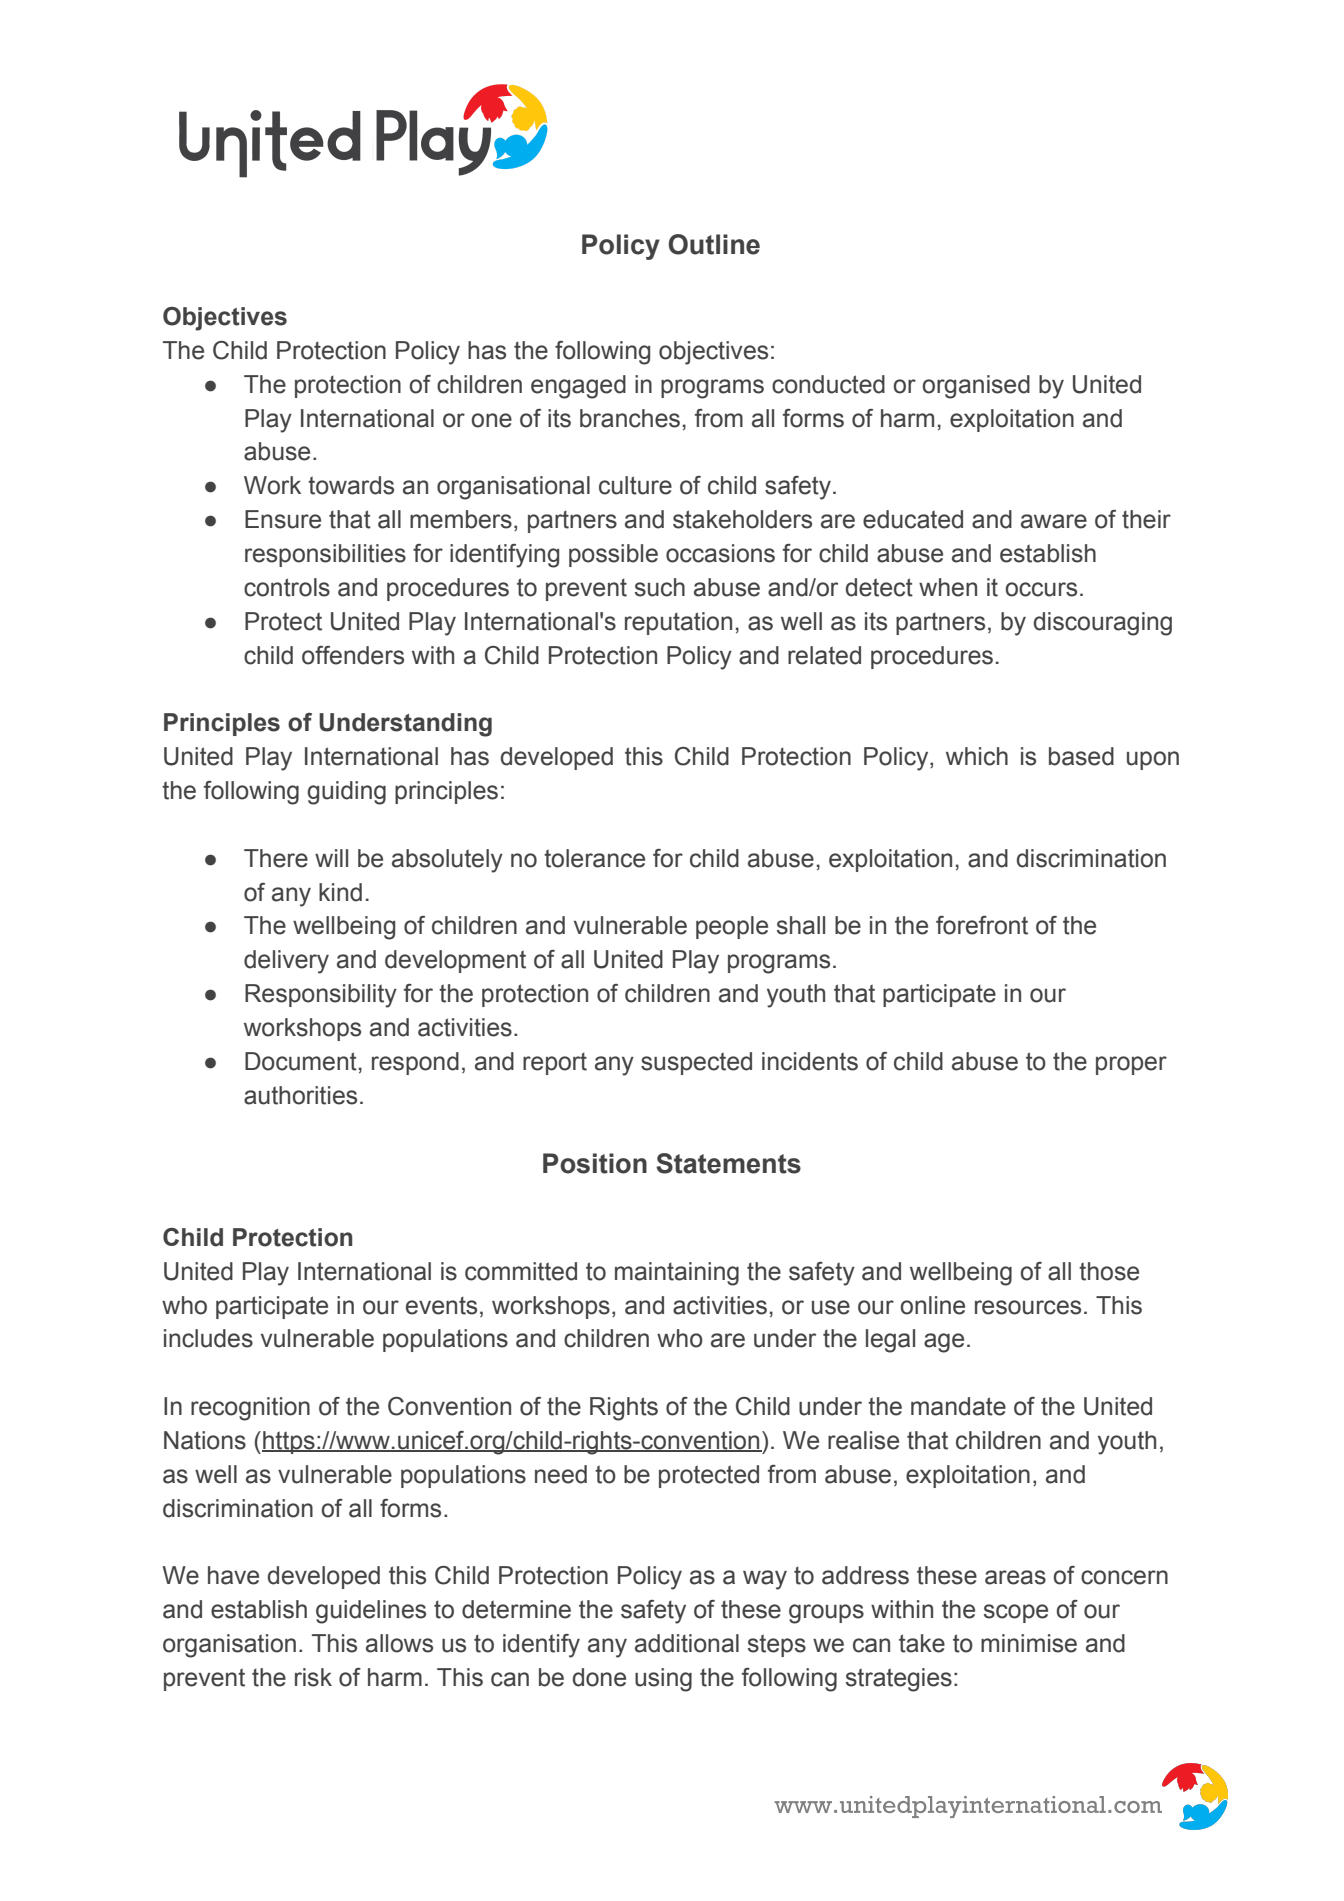  Describe the element at coordinates (286, 962) in the screenshot. I see `delivery` at that location.
